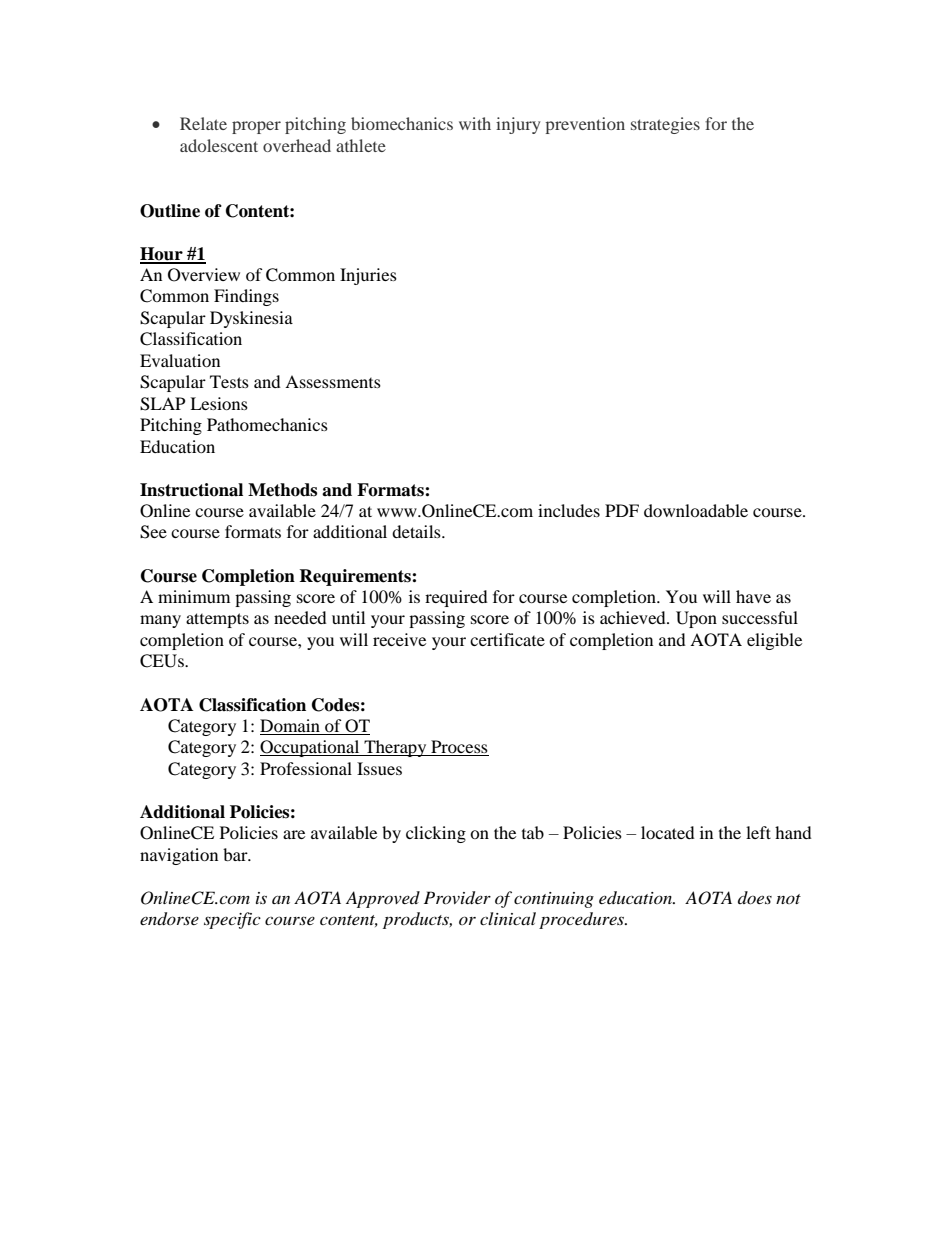 This screenshot has width=952, height=1233. Describe the element at coordinates (219, 145) in the screenshot. I see `adolescent` at that location.
